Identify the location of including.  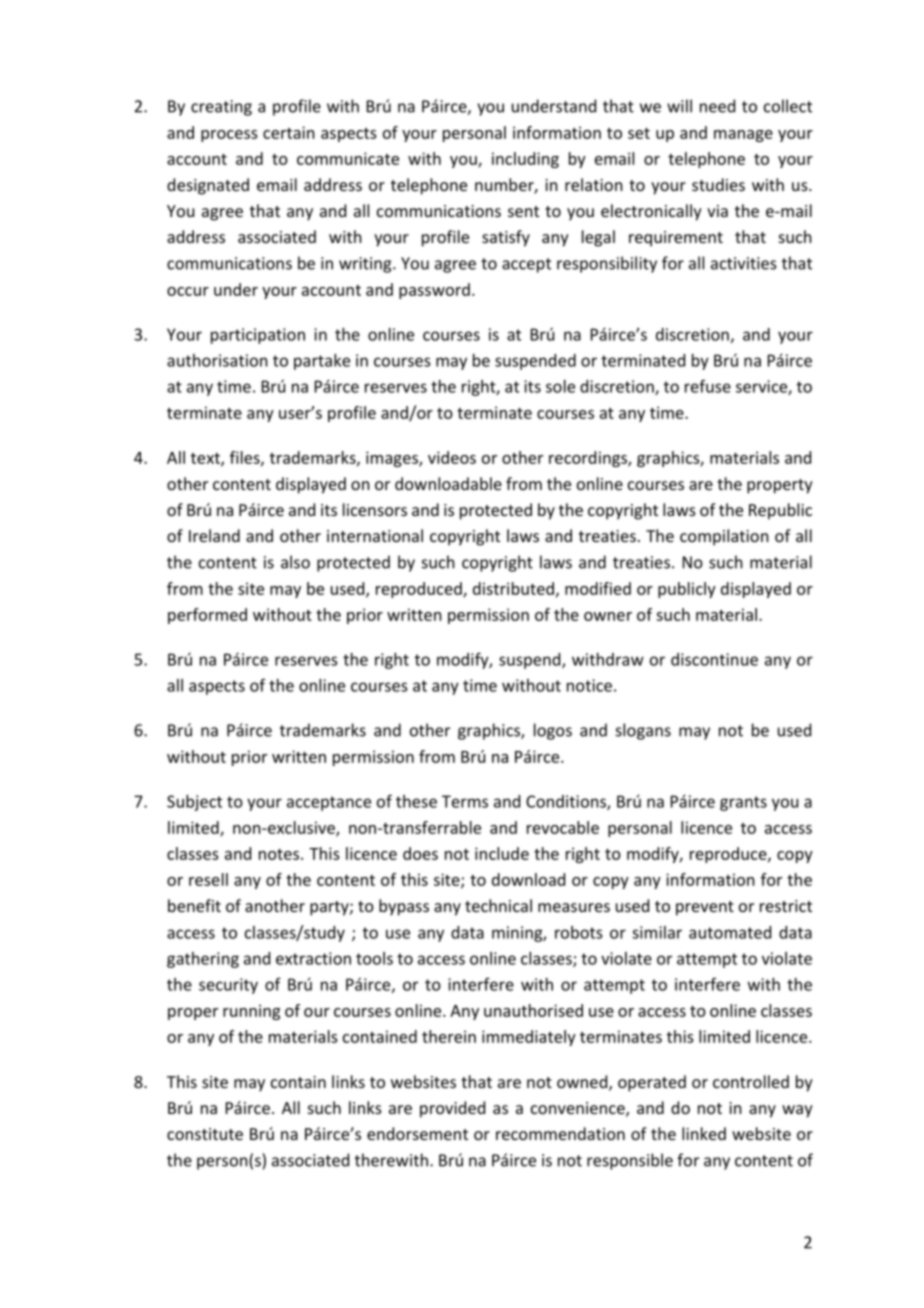
(525, 160).
